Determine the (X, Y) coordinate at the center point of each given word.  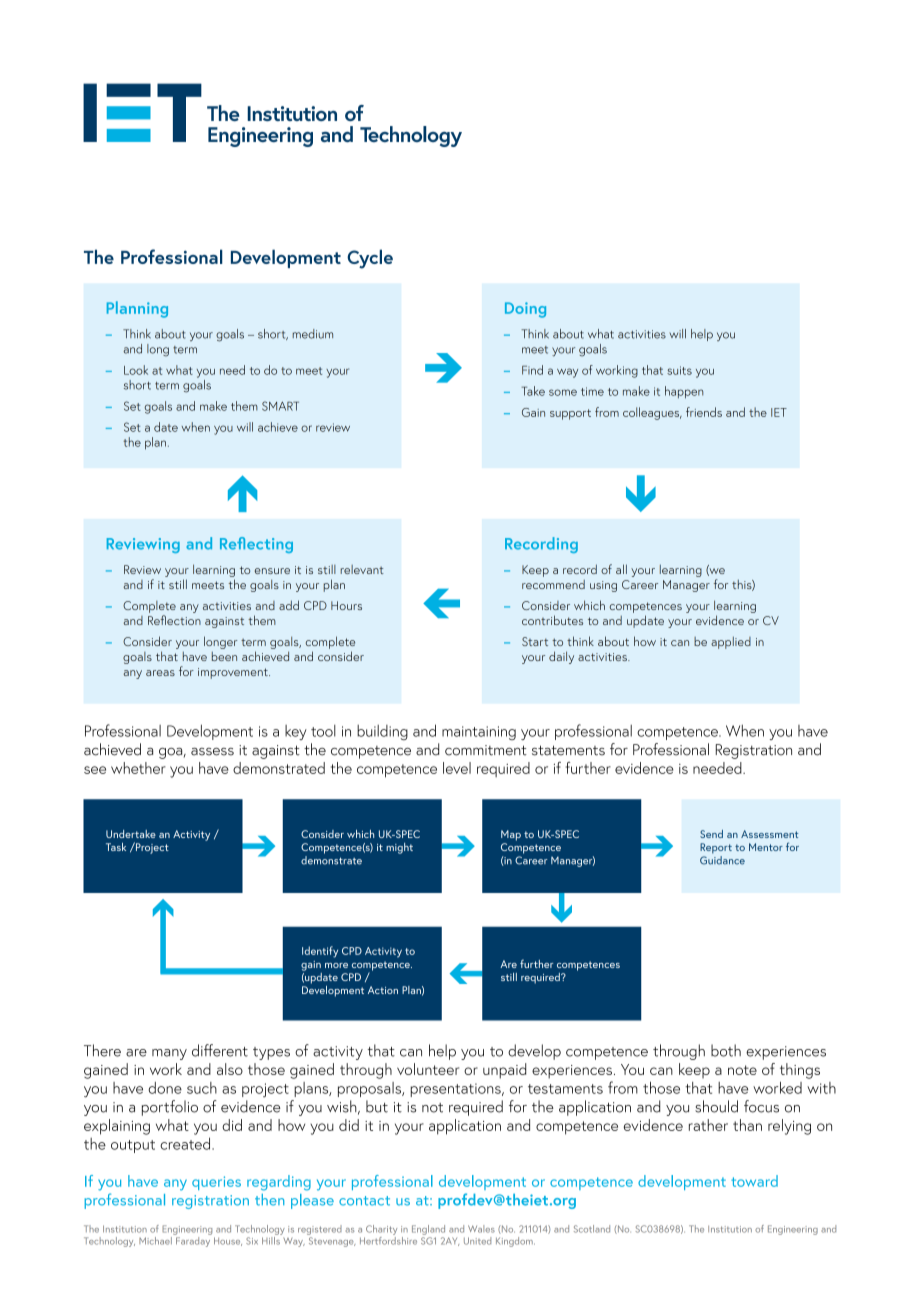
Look (136, 370)
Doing (525, 310)
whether (138, 768)
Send (711, 834)
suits (679, 370)
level (457, 768)
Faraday (193, 1240)
